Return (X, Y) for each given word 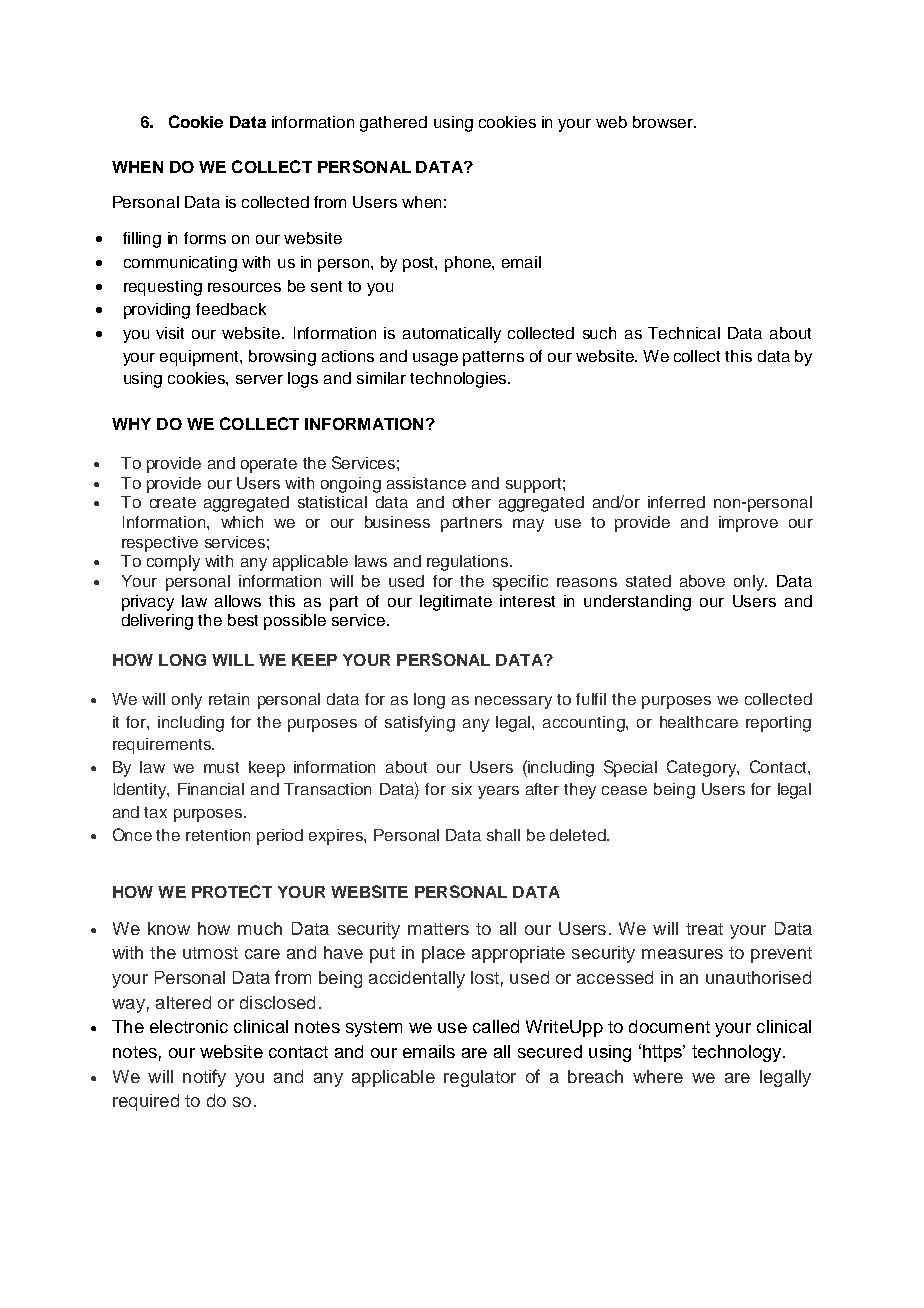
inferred (676, 502)
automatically (452, 335)
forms (205, 238)
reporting (778, 724)
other (472, 502)
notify (204, 1078)
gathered (393, 124)
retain (229, 699)
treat (704, 929)
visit (170, 333)
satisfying (420, 724)
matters (438, 929)
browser (664, 122)
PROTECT (232, 891)
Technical (684, 333)
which (242, 522)
